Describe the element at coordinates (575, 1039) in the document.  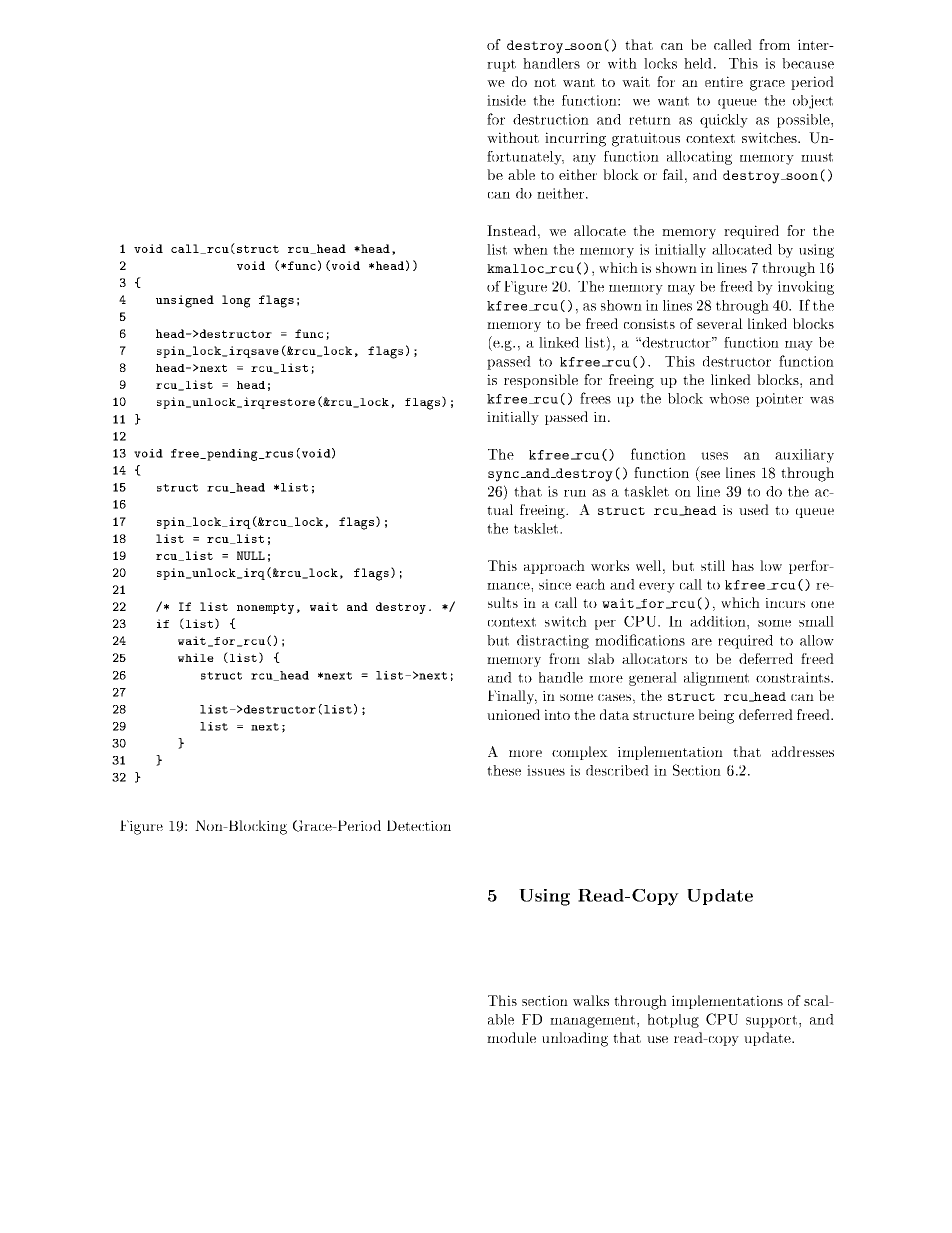
I see `unloading` at that location.
